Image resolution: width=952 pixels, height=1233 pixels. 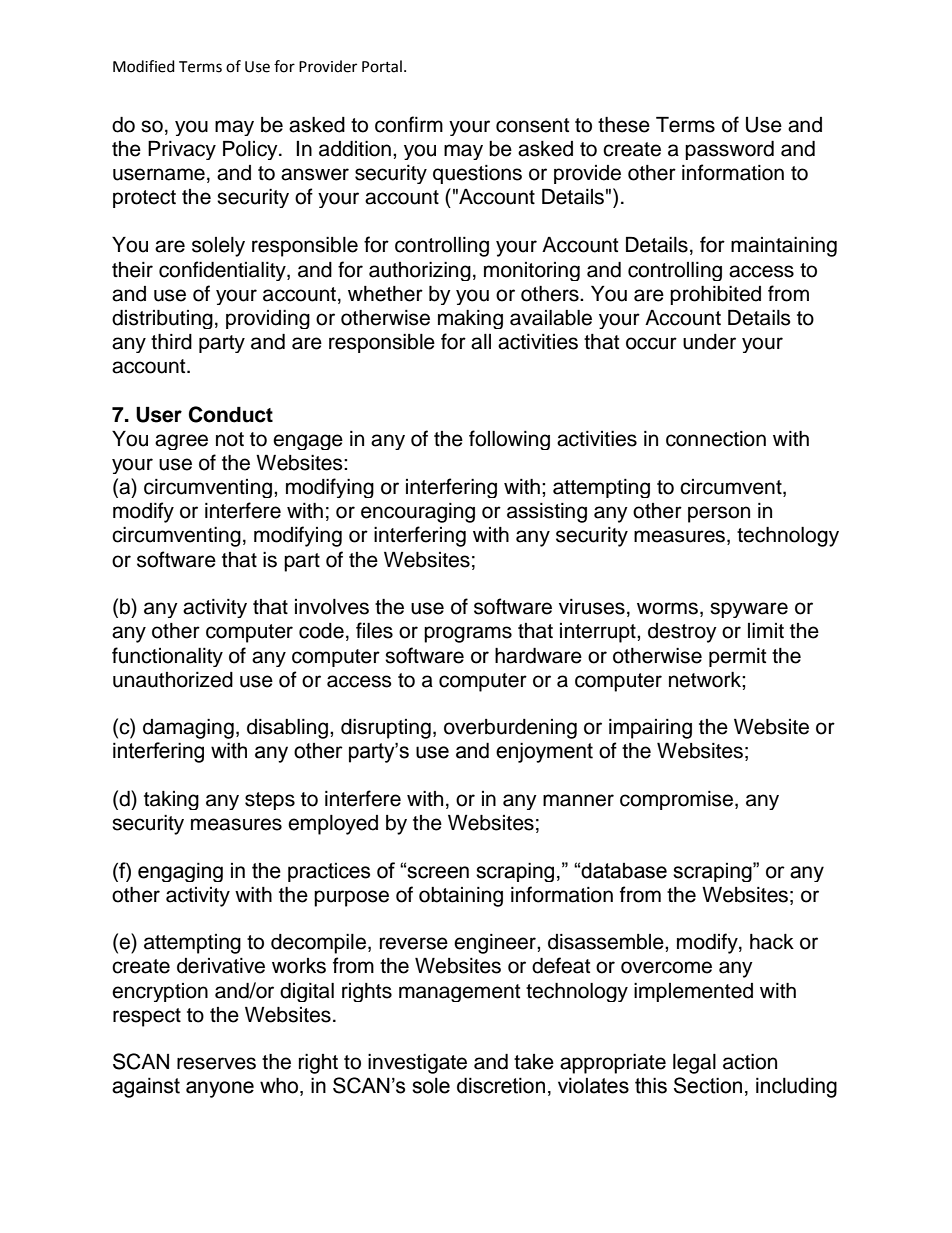 I want to click on spyware, so click(x=749, y=610).
